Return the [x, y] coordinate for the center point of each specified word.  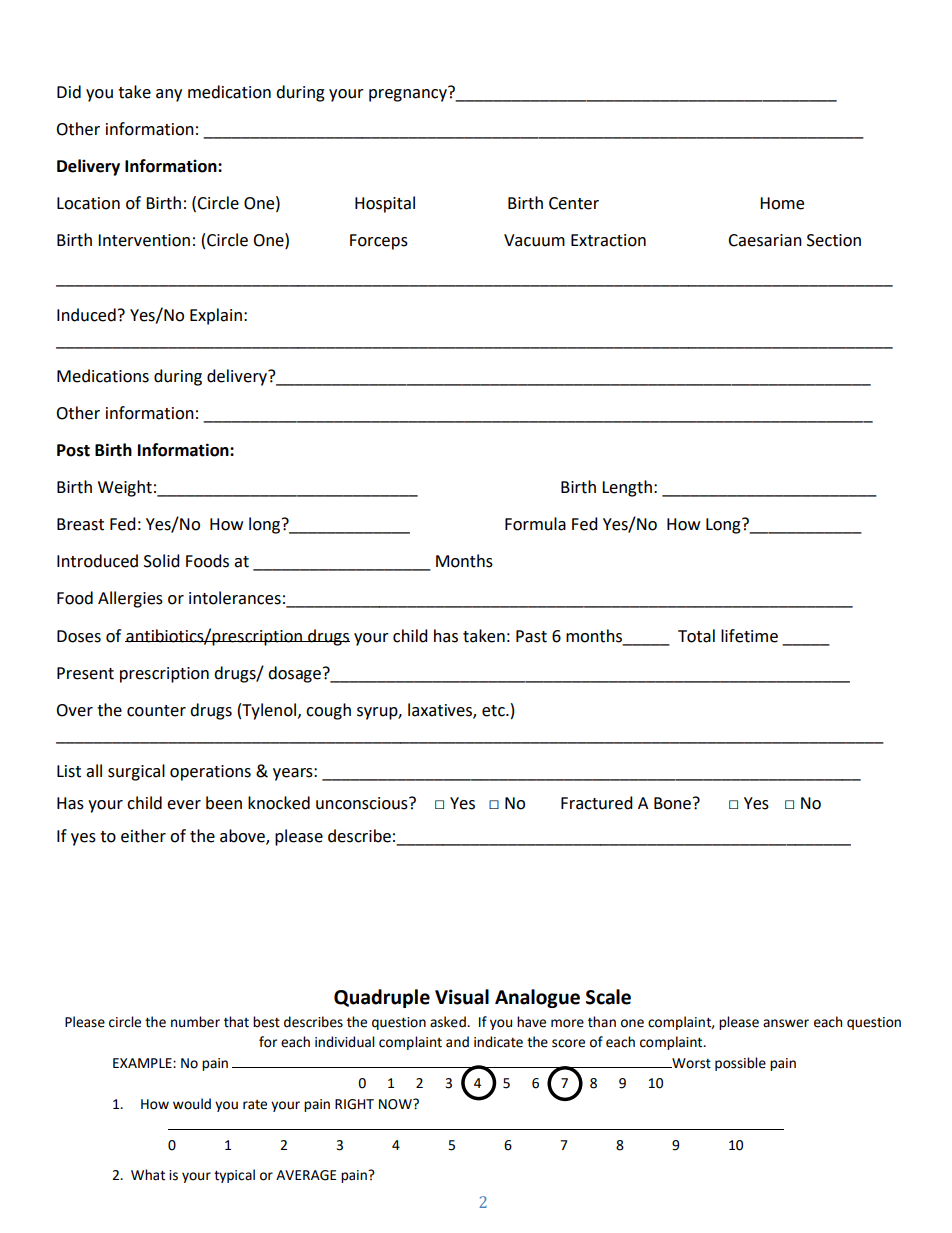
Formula [535, 524]
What [148, 1175]
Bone [672, 803]
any [169, 95]
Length [627, 488]
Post [73, 450]
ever [184, 805]
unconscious [363, 803]
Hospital [385, 204]
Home [782, 203]
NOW [396, 1104]
